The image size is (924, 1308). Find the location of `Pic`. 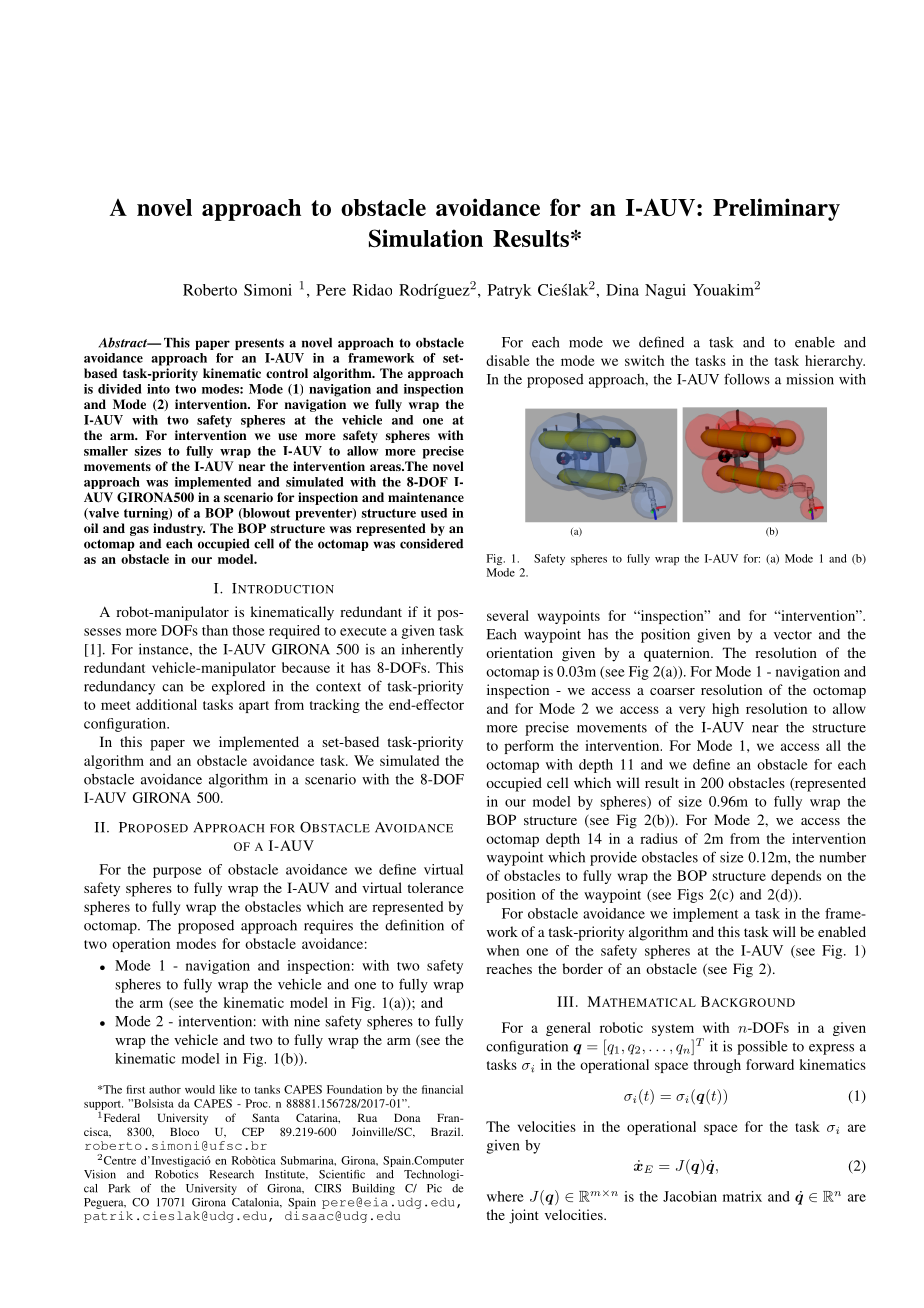

Pic is located at coordinates (434, 1188).
